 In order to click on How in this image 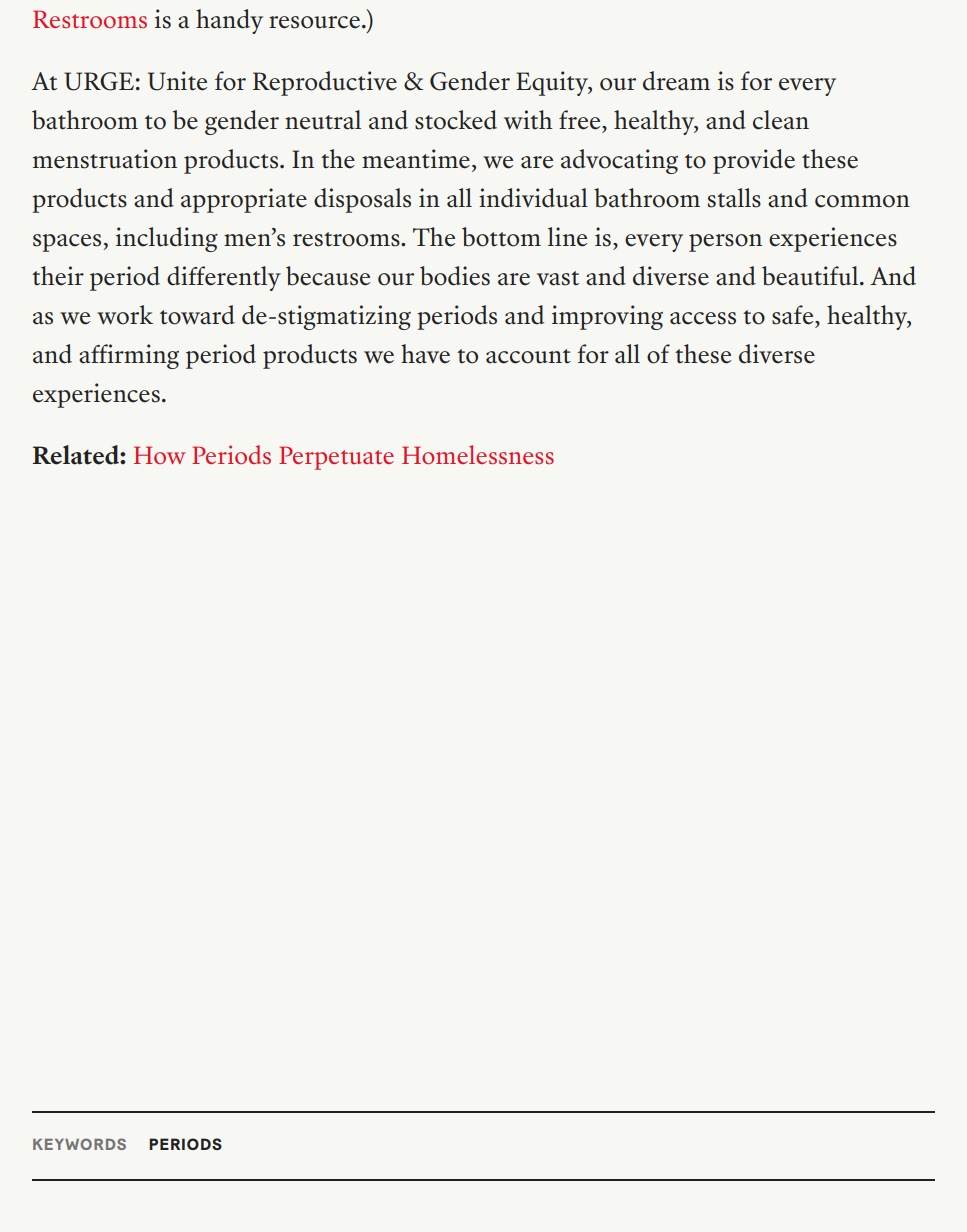, I will do `click(159, 455)`.
